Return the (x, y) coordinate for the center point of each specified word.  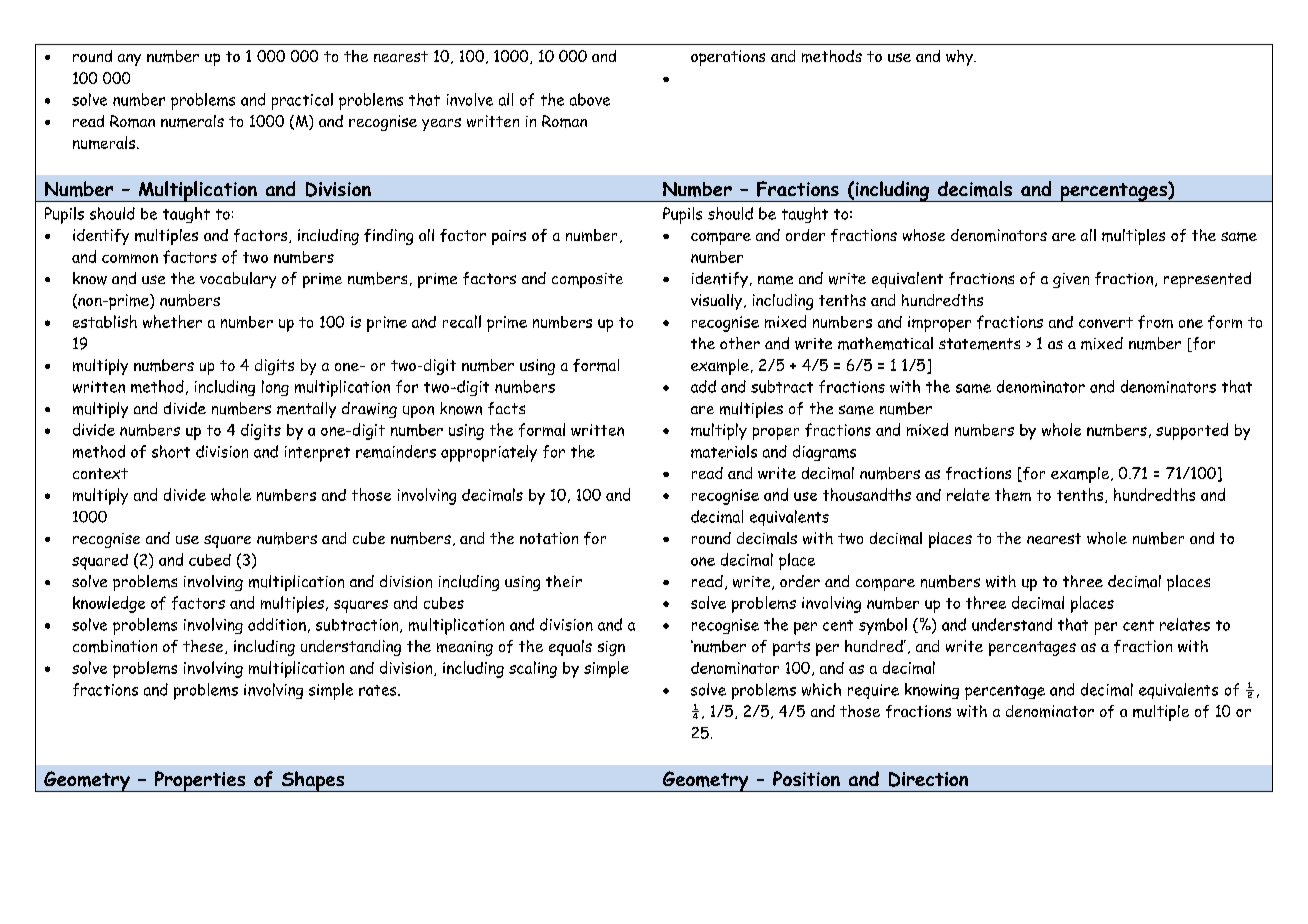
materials (724, 451)
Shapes (313, 781)
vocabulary (238, 280)
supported (1192, 431)
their (564, 581)
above (590, 99)
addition (277, 624)
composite (587, 280)
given (1071, 280)
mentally (306, 410)
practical (302, 101)
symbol (883, 626)
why (961, 58)
